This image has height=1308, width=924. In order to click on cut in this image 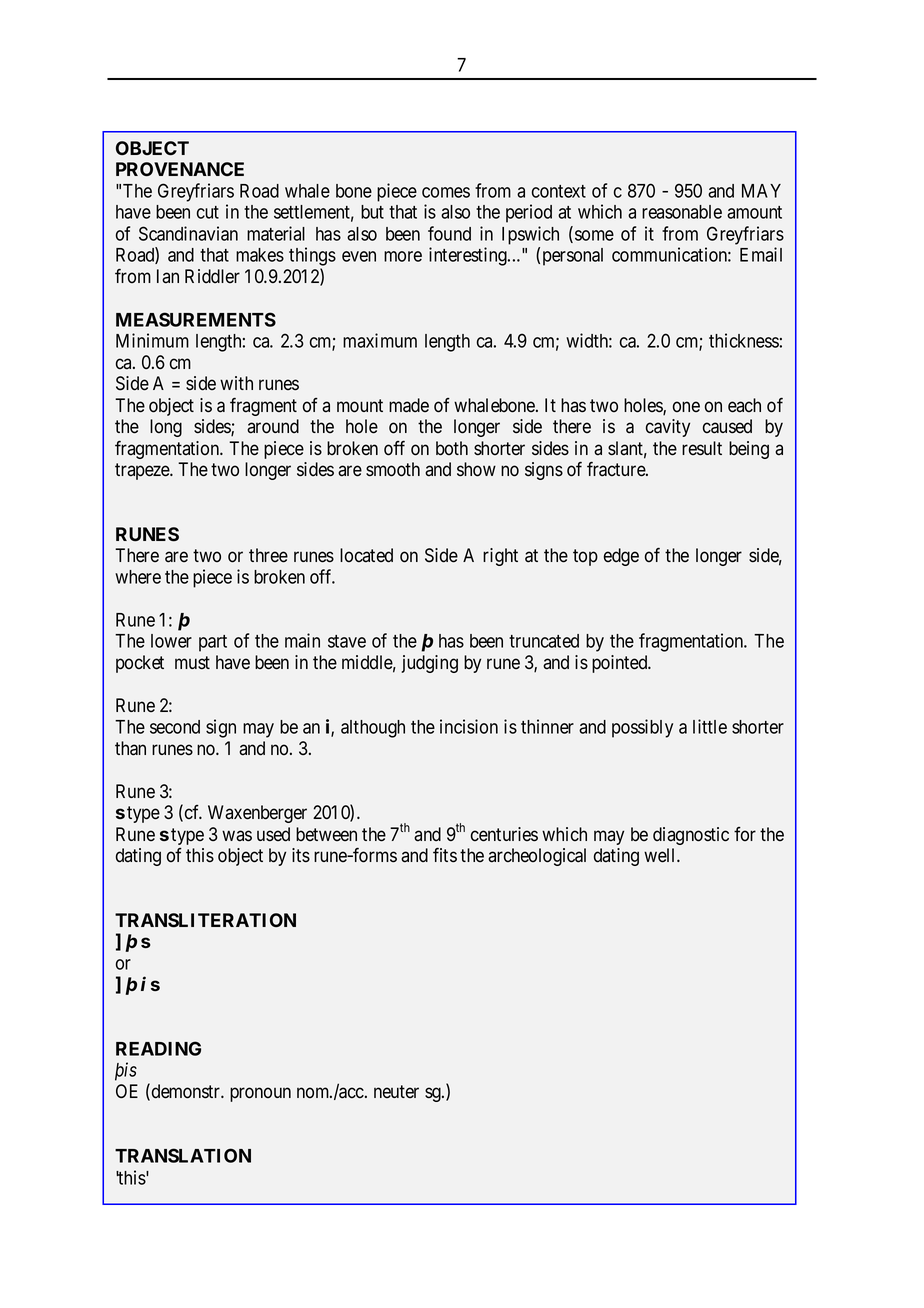, I will do `click(208, 212)`.
